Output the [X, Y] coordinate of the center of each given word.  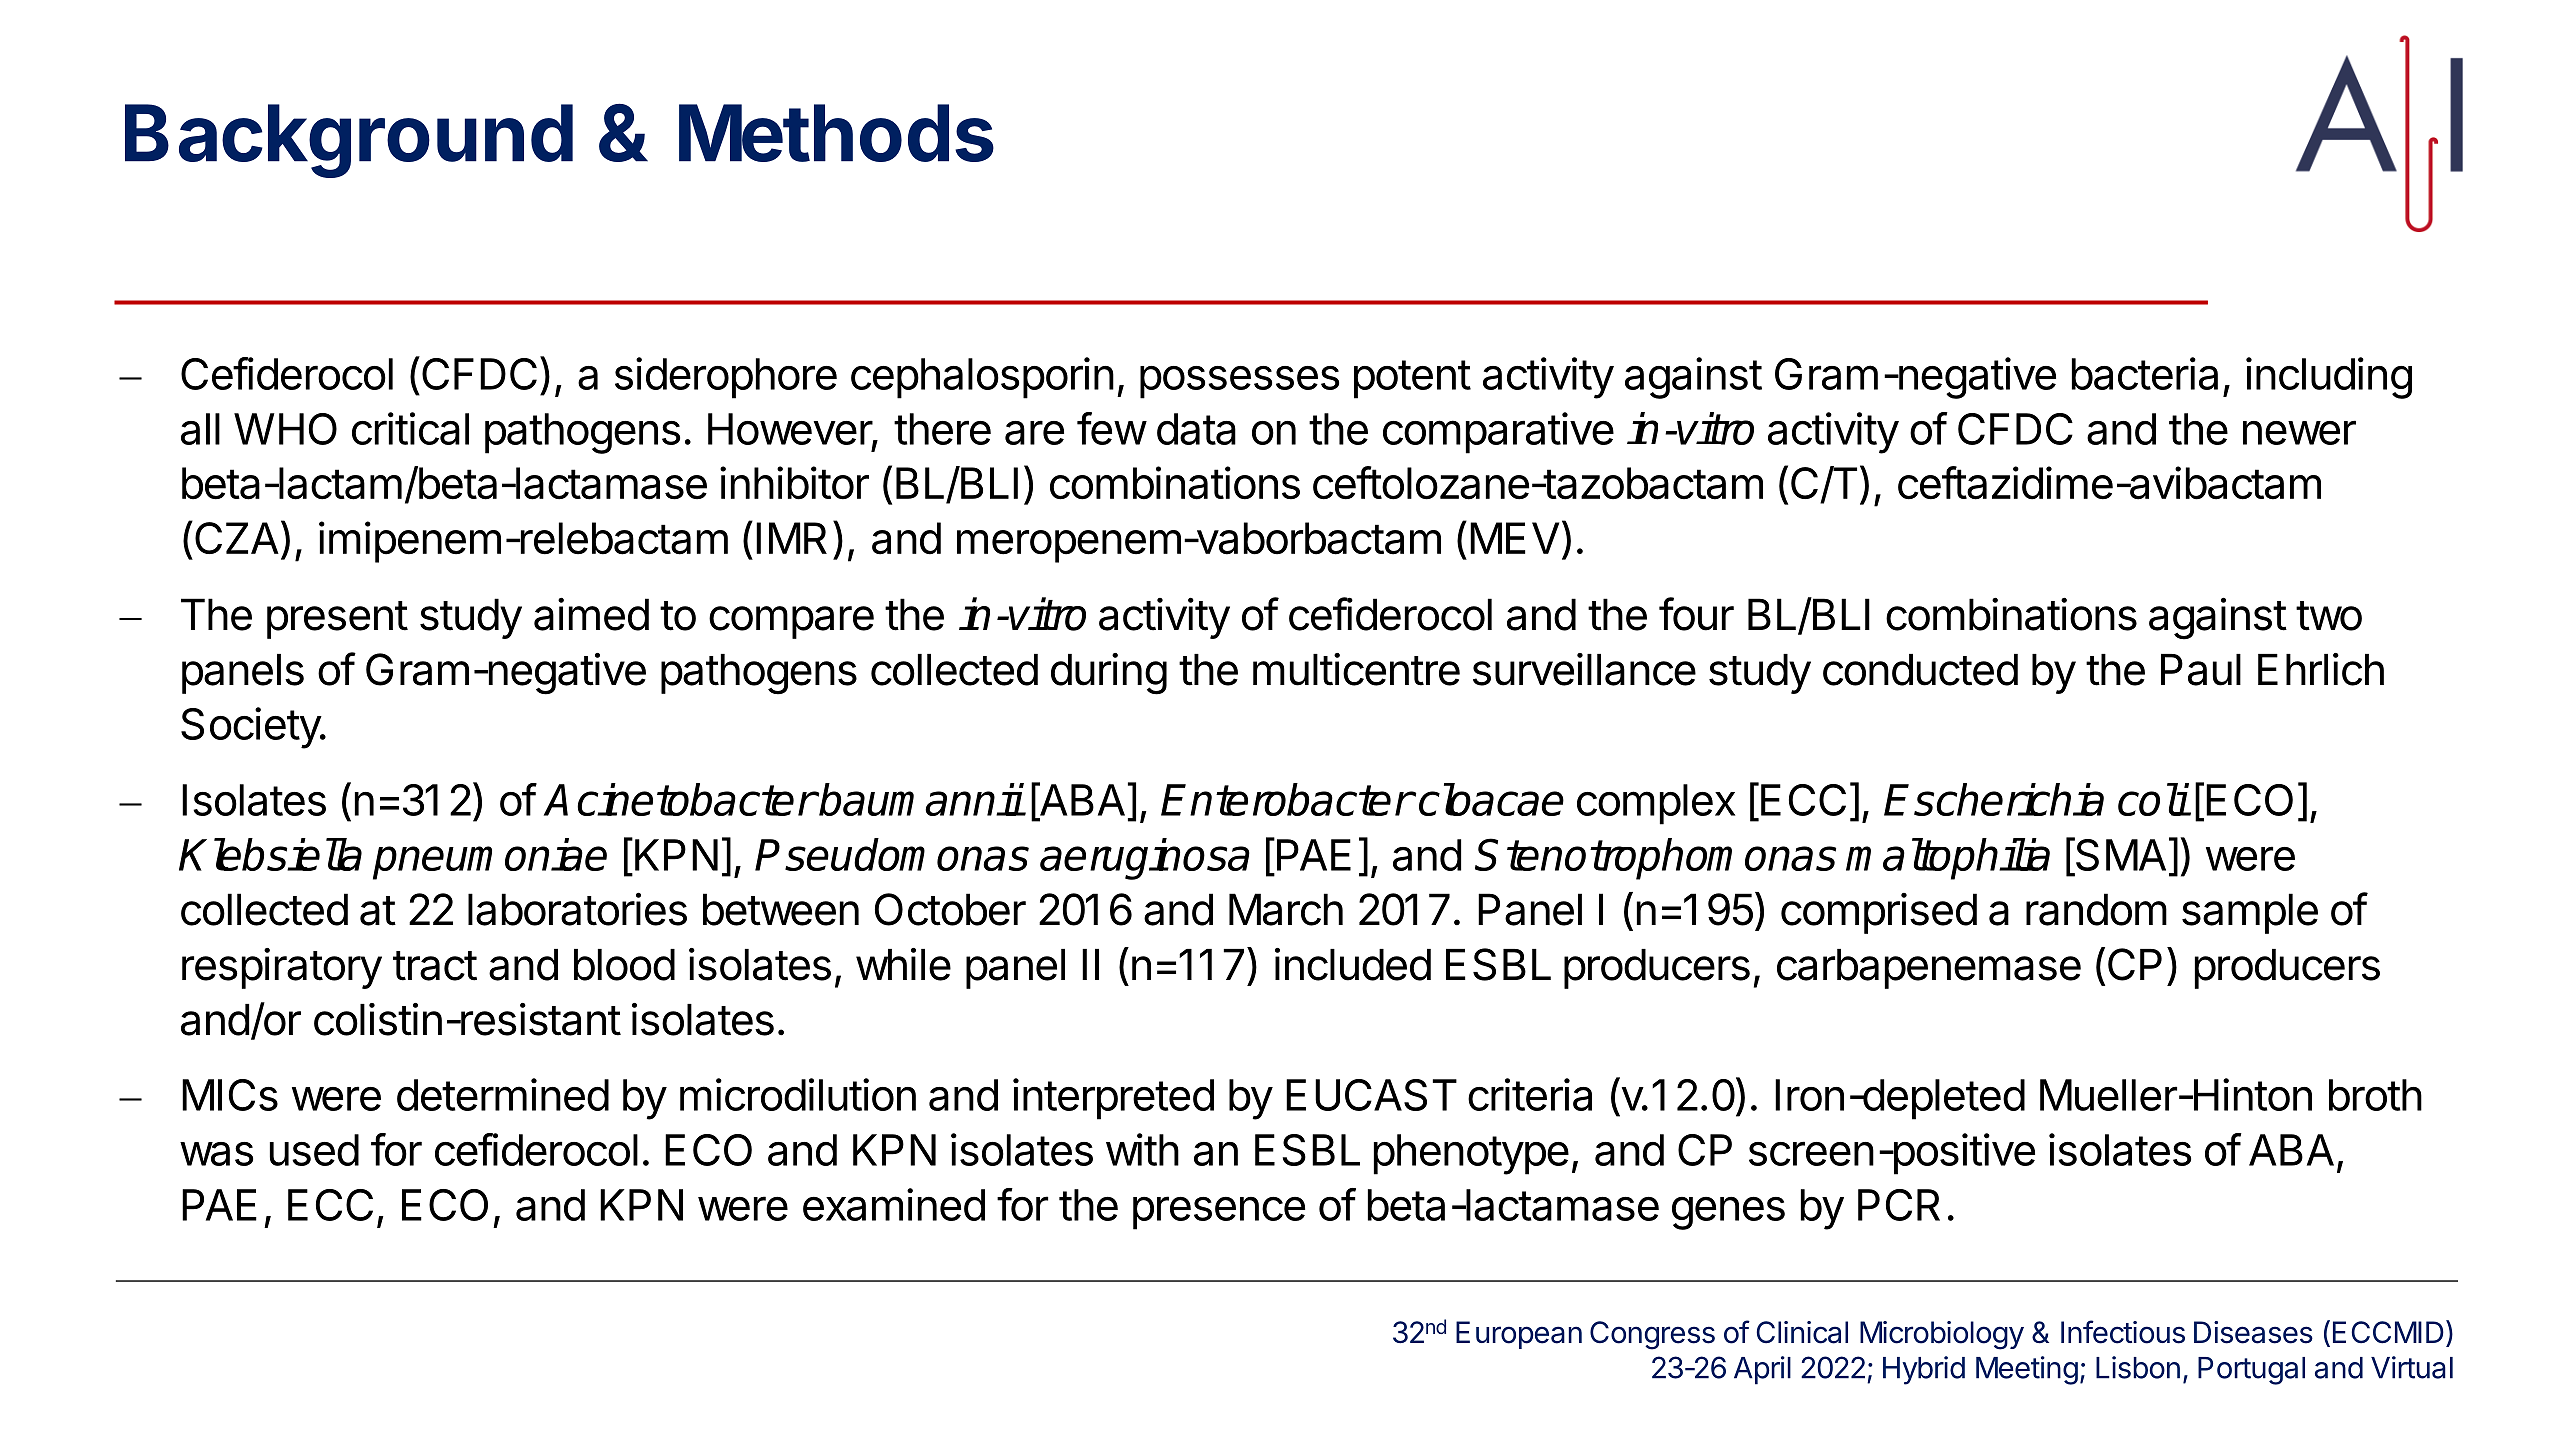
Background [349, 141]
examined [894, 1204]
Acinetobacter [679, 799]
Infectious [2123, 1332]
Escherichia [1994, 799]
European [1519, 1335]
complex [1656, 804]
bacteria [2145, 373]
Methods [836, 133]
